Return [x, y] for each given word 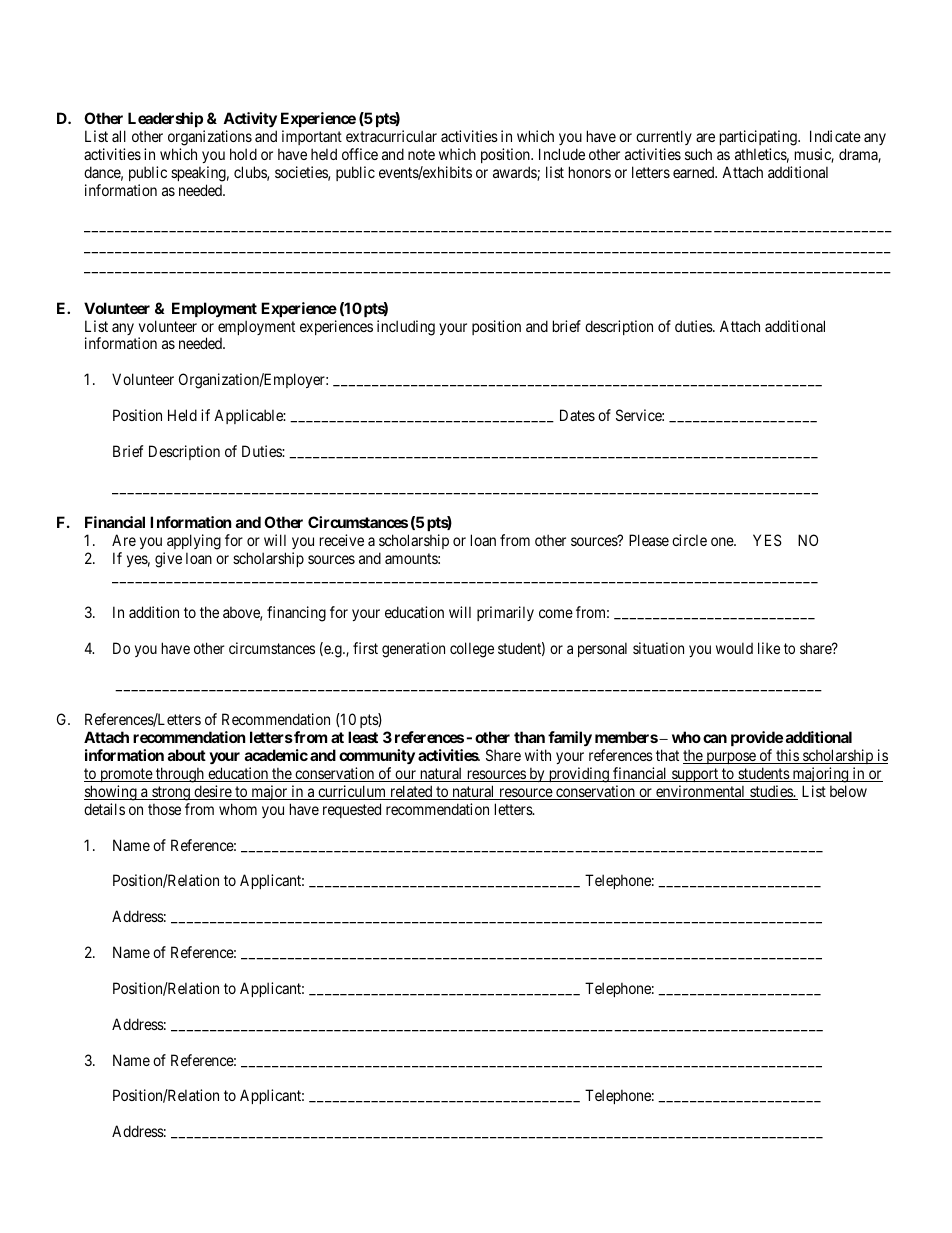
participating [759, 138]
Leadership [165, 119]
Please [649, 540]
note [421, 154]
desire [212, 792]
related [411, 792]
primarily [505, 613]
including [406, 328]
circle [689, 540]
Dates [577, 415]
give [168, 560]
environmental [701, 792]
